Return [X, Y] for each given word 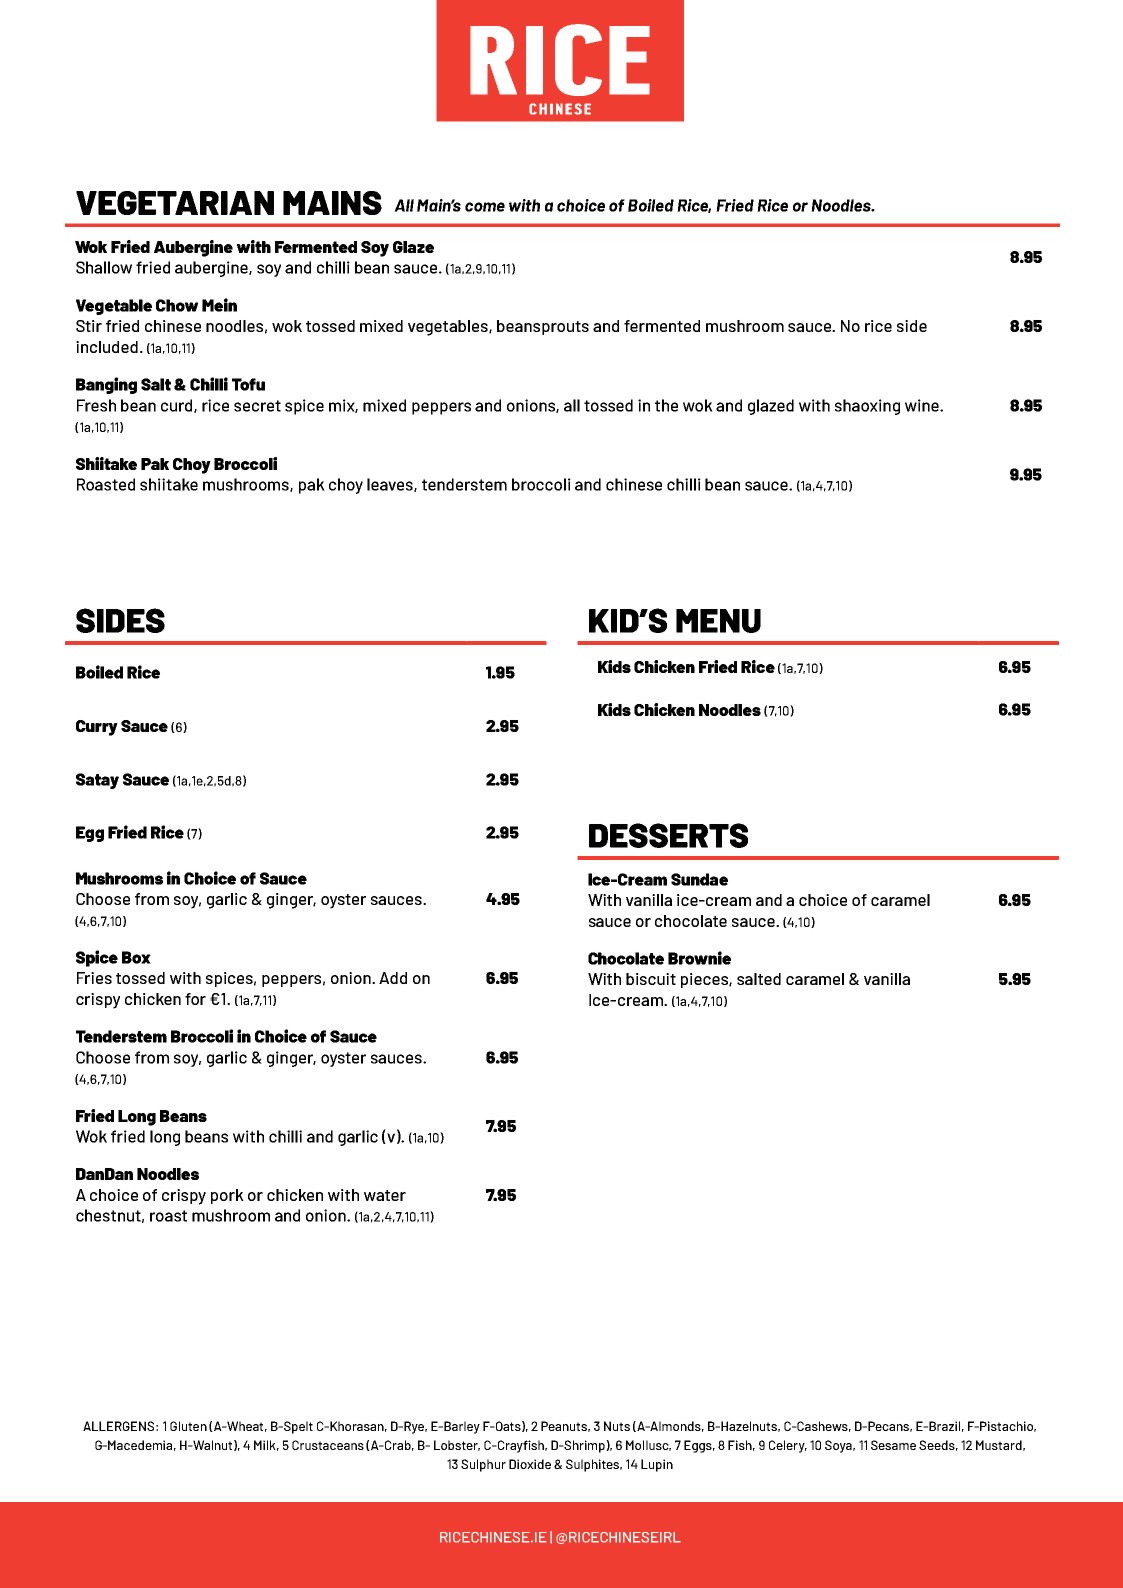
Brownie [699, 958]
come [485, 207]
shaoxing [867, 407]
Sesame [893, 1445]
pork [227, 1196]
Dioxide [530, 1464]
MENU [718, 621]
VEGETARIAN [175, 203]
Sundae [699, 879]
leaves [391, 485]
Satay [97, 781]
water [385, 1195]
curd [178, 406]
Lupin [657, 1465]
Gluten [188, 1426]
